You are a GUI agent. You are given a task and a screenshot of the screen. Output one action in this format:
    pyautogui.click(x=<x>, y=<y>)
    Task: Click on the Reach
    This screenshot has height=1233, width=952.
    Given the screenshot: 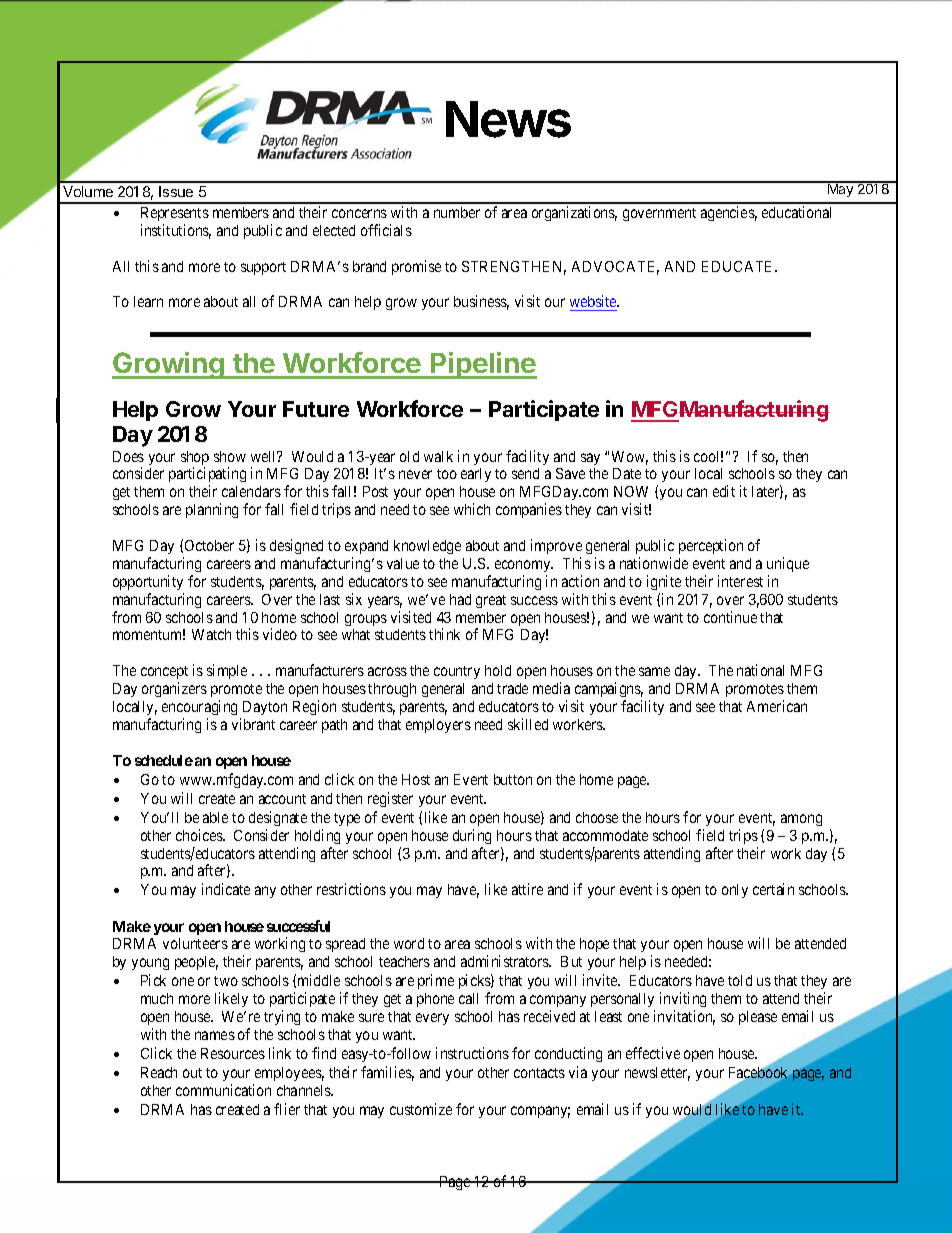 What is the action you would take?
    pyautogui.click(x=159, y=1072)
